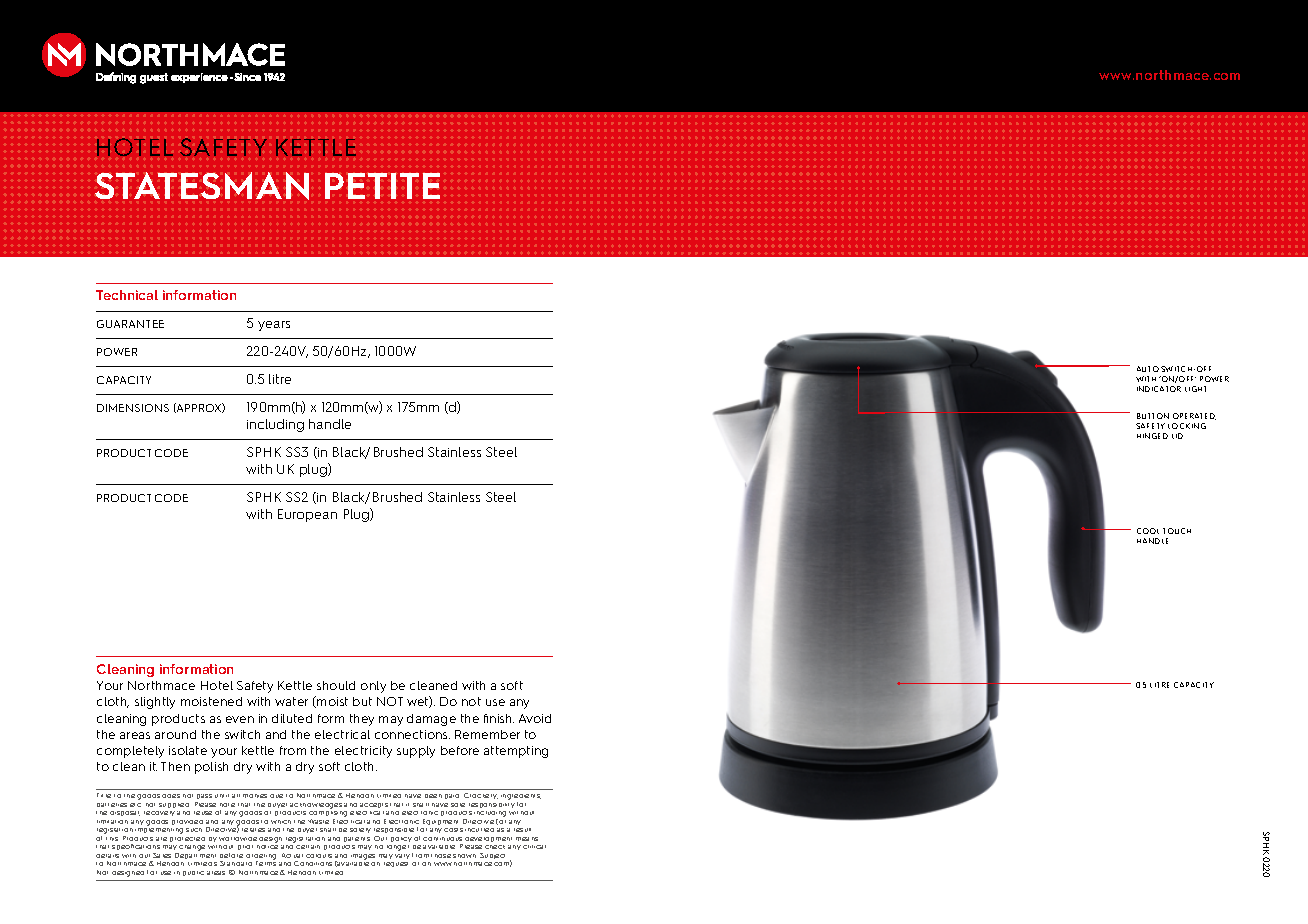 The image size is (1308, 924). What do you see at coordinates (1148, 369) in the screenshot?
I see `AUTO` at bounding box center [1148, 369].
